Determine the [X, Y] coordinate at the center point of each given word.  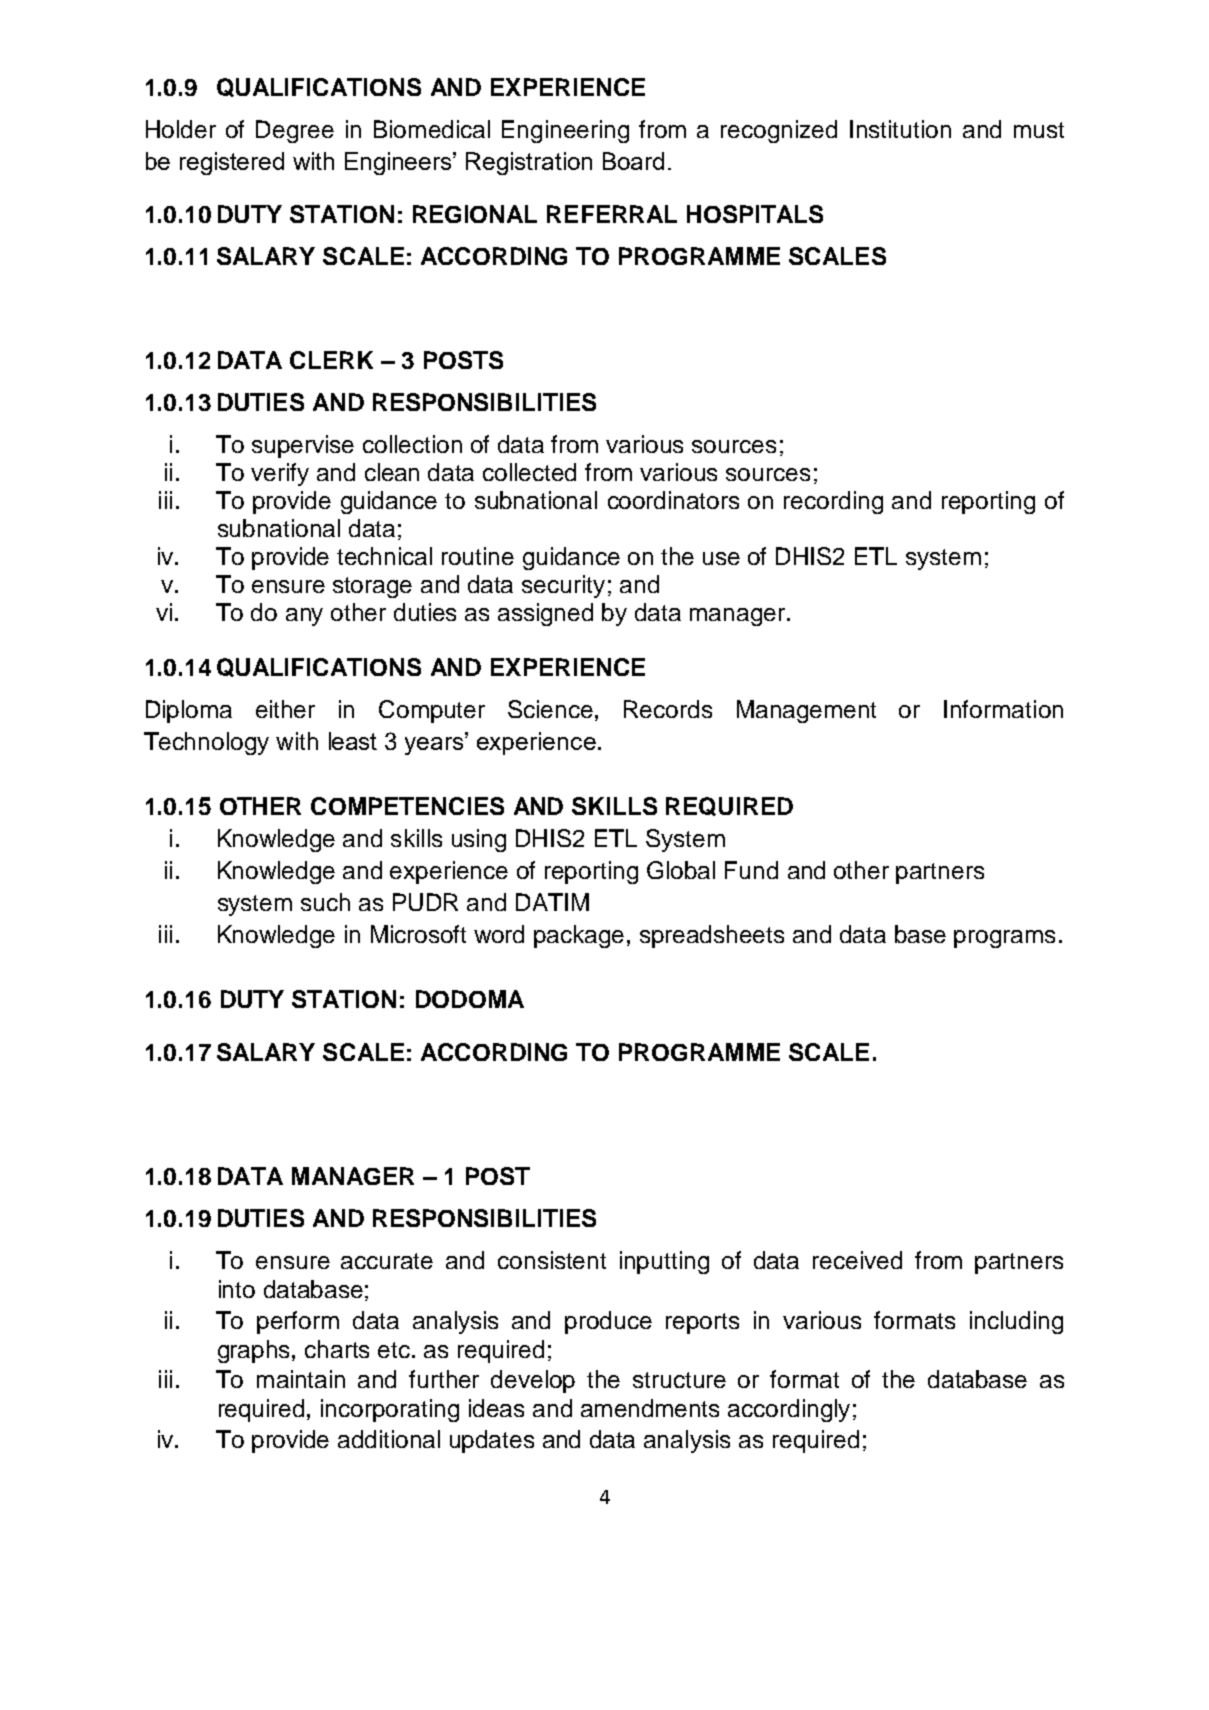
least [353, 741]
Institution [900, 129]
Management [806, 711]
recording [833, 502]
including [1016, 1322]
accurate [387, 1261]
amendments [650, 1408]
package [579, 936]
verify [280, 474]
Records [668, 709]
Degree [295, 131]
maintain [301, 1379]
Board [633, 161]
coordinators [673, 500]
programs [1004, 939]
